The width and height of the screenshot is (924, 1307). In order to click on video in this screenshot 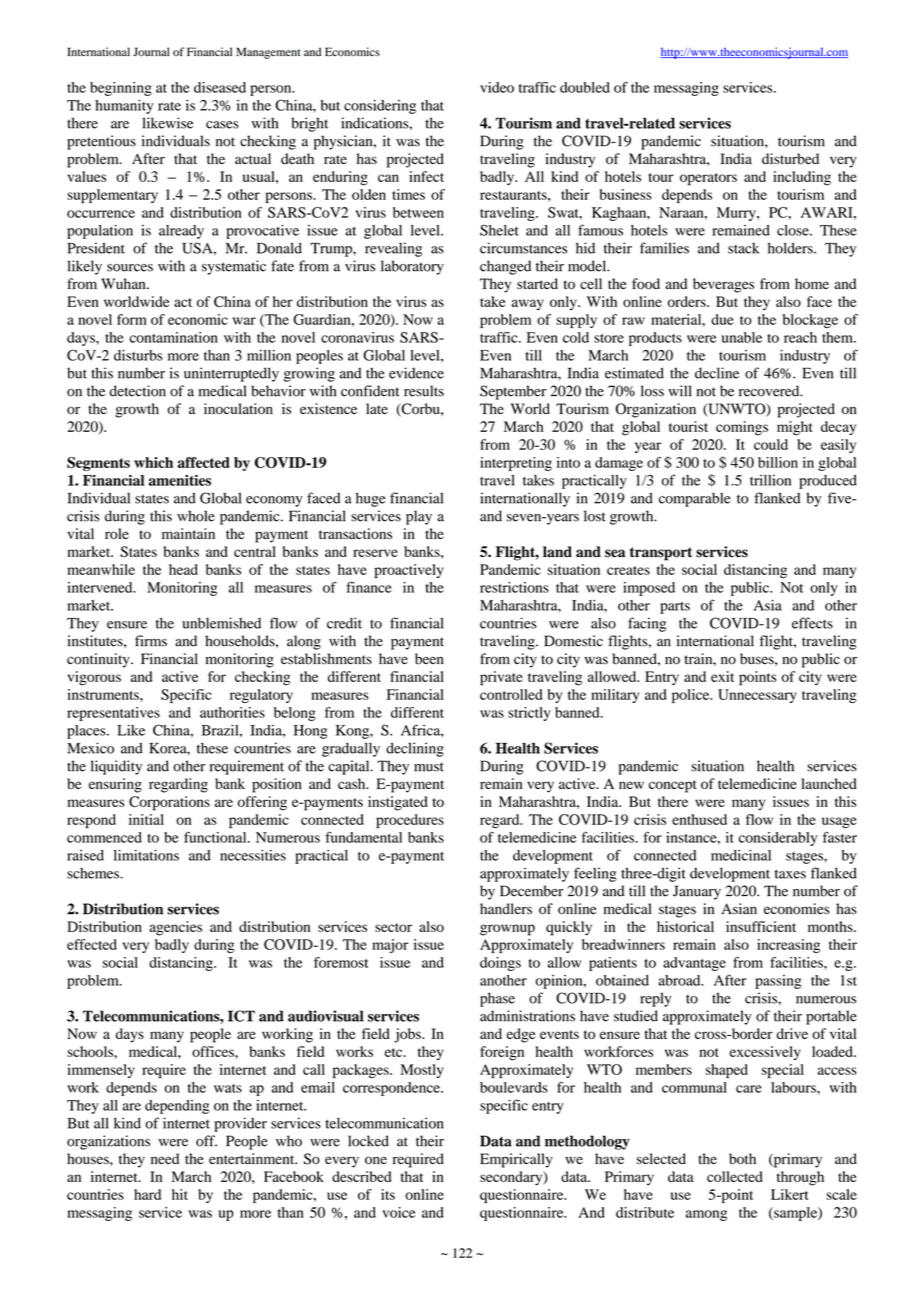, I will do `click(497, 87)`.
